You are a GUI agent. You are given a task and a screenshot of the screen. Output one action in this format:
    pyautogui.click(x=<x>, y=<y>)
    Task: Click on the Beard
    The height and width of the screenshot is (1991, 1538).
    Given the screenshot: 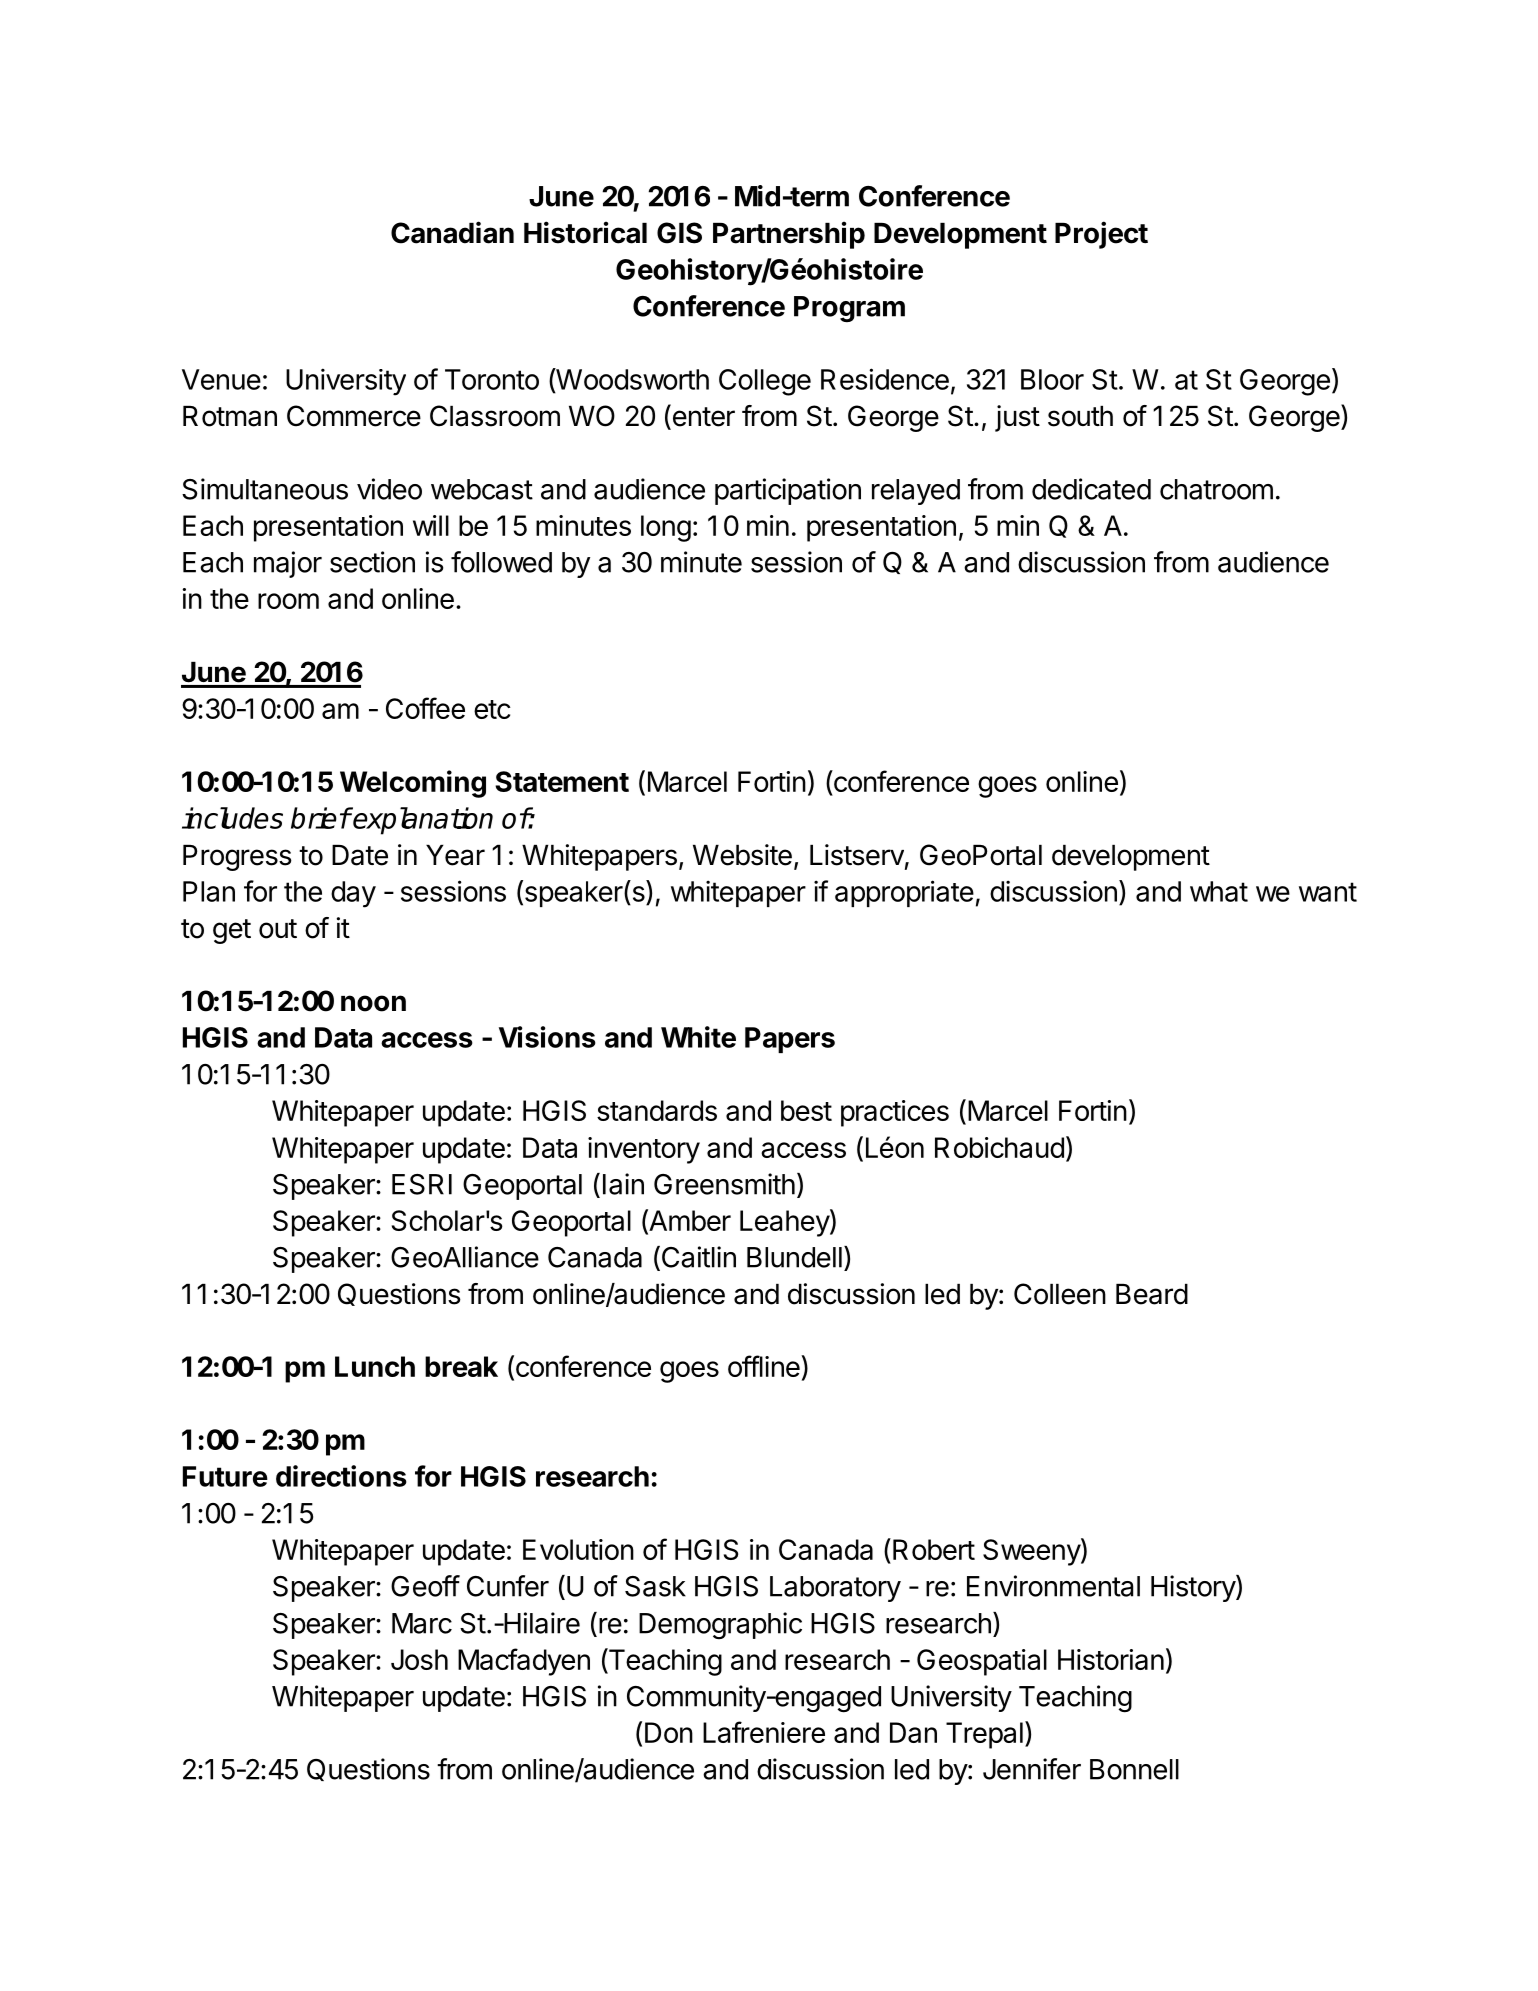 What is the action you would take?
    pyautogui.click(x=1152, y=1294)
